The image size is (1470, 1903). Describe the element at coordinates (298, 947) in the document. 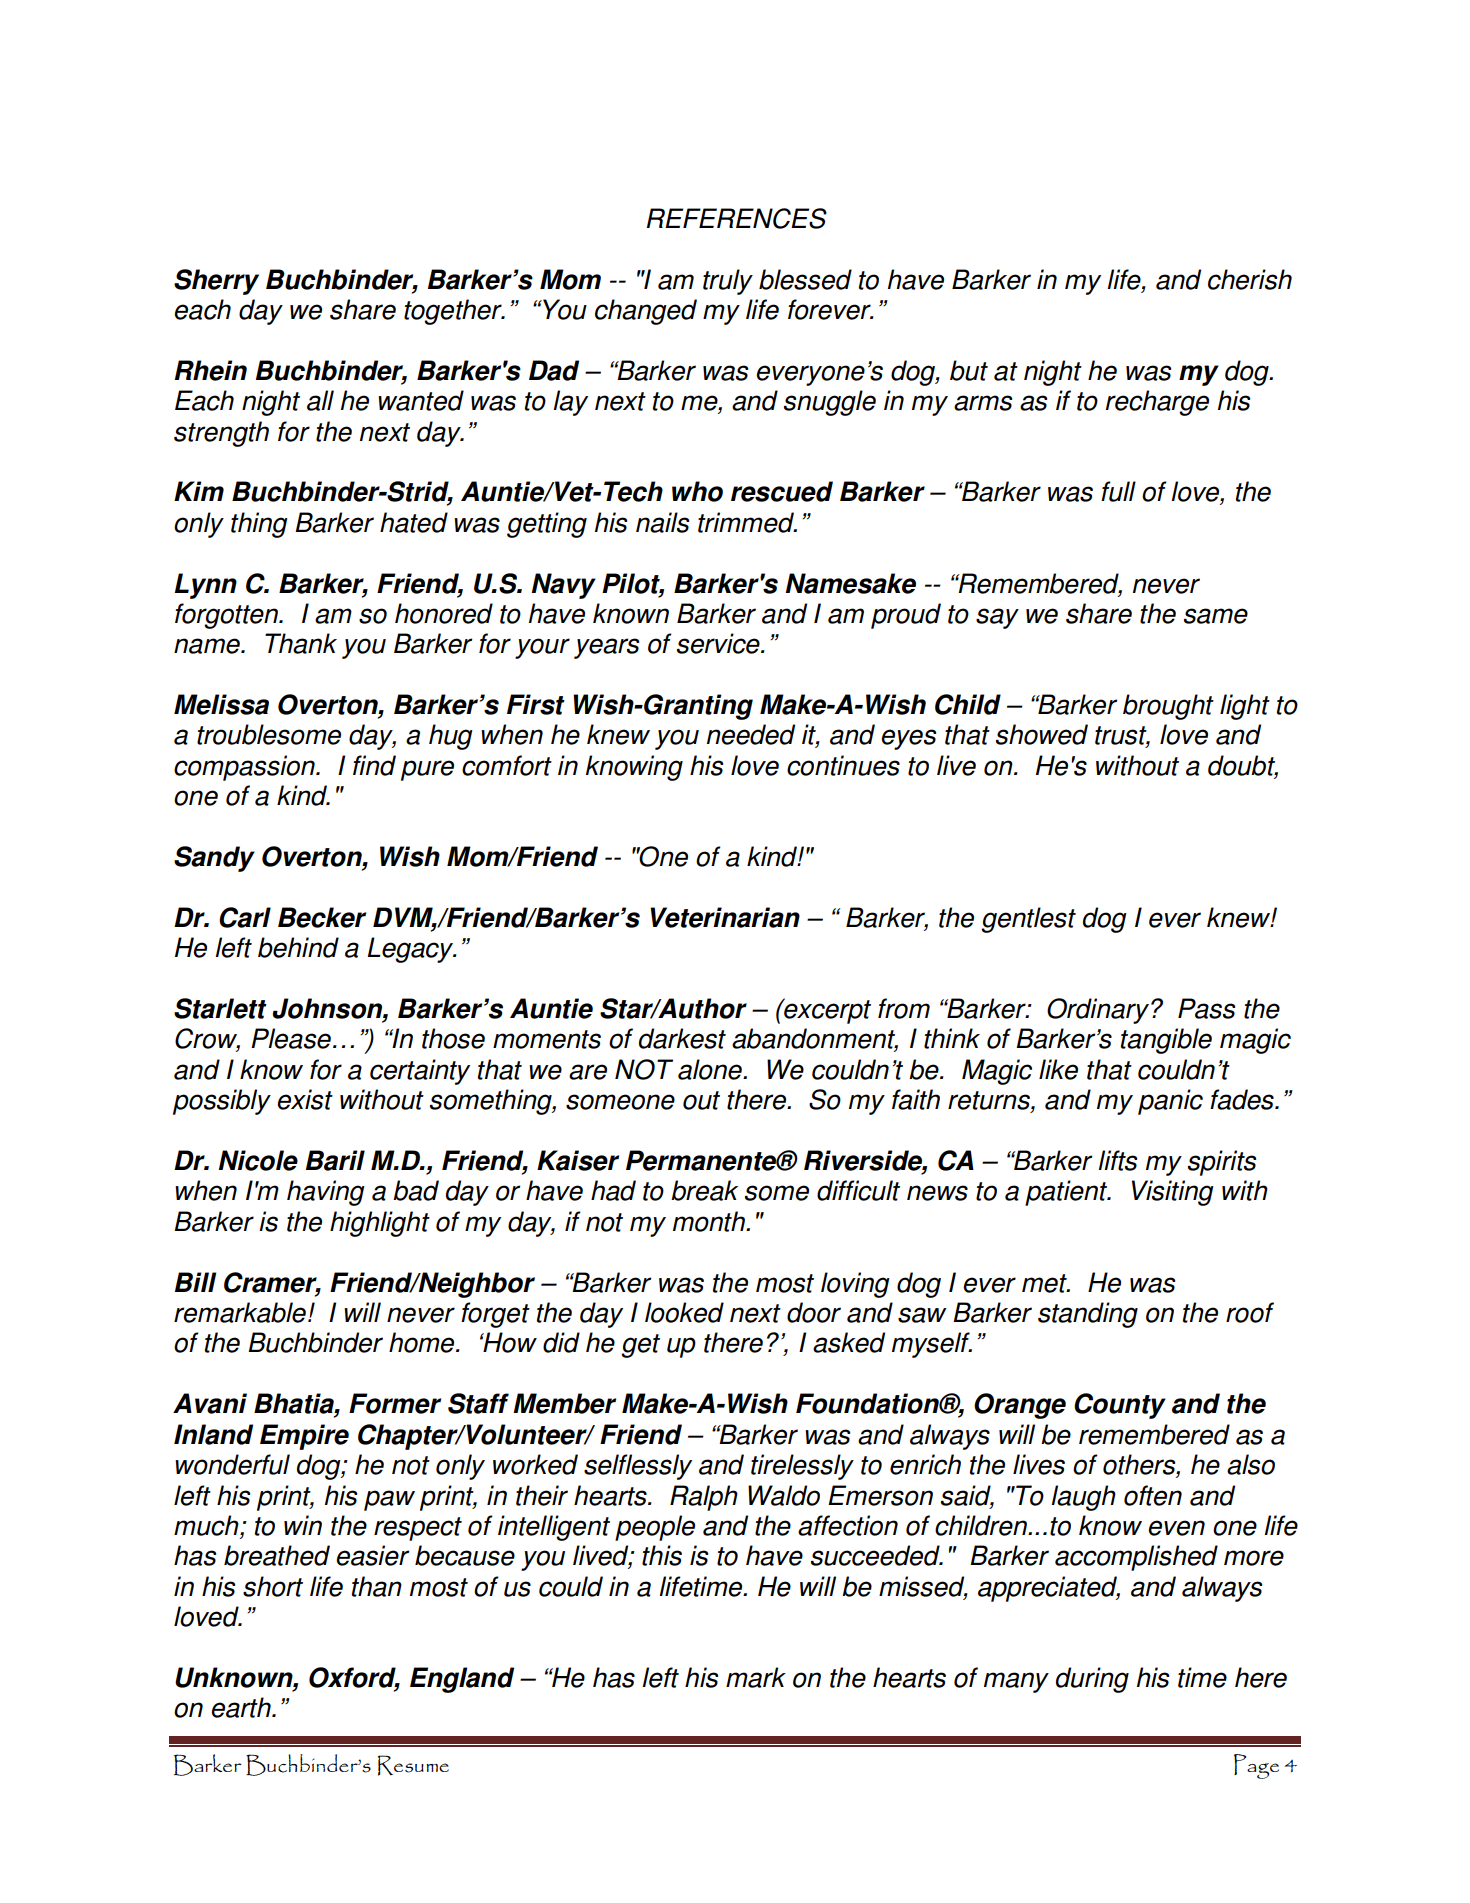

I see `behind` at that location.
